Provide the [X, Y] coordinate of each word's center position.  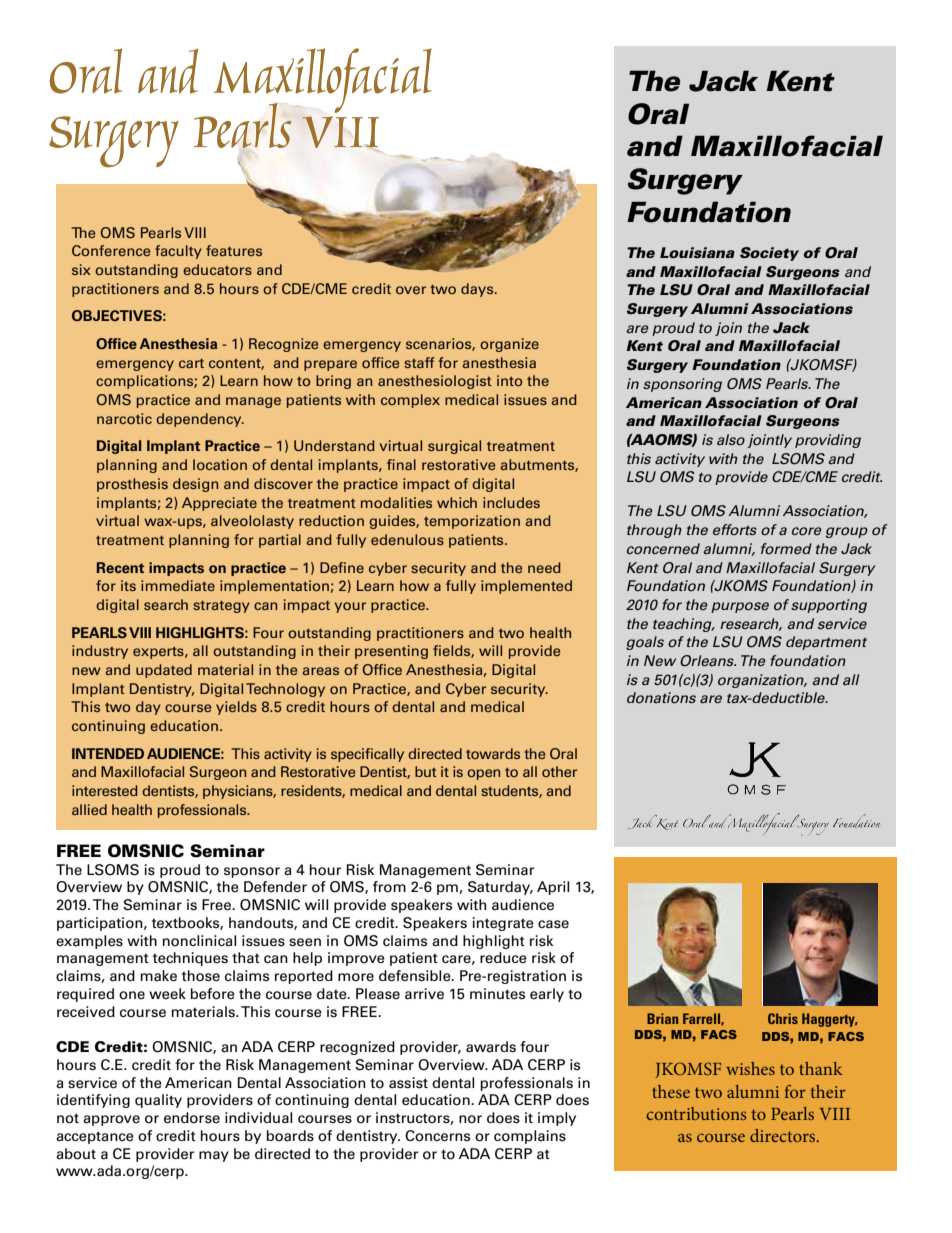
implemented [526, 587]
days [478, 290]
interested [105, 790]
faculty [178, 252]
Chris [783, 1018]
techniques [190, 959]
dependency [200, 420]
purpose [740, 607]
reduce [503, 958]
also [731, 440]
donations [661, 698]
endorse [192, 1118]
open [483, 774]
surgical [454, 447]
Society [769, 254]
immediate [178, 585]
